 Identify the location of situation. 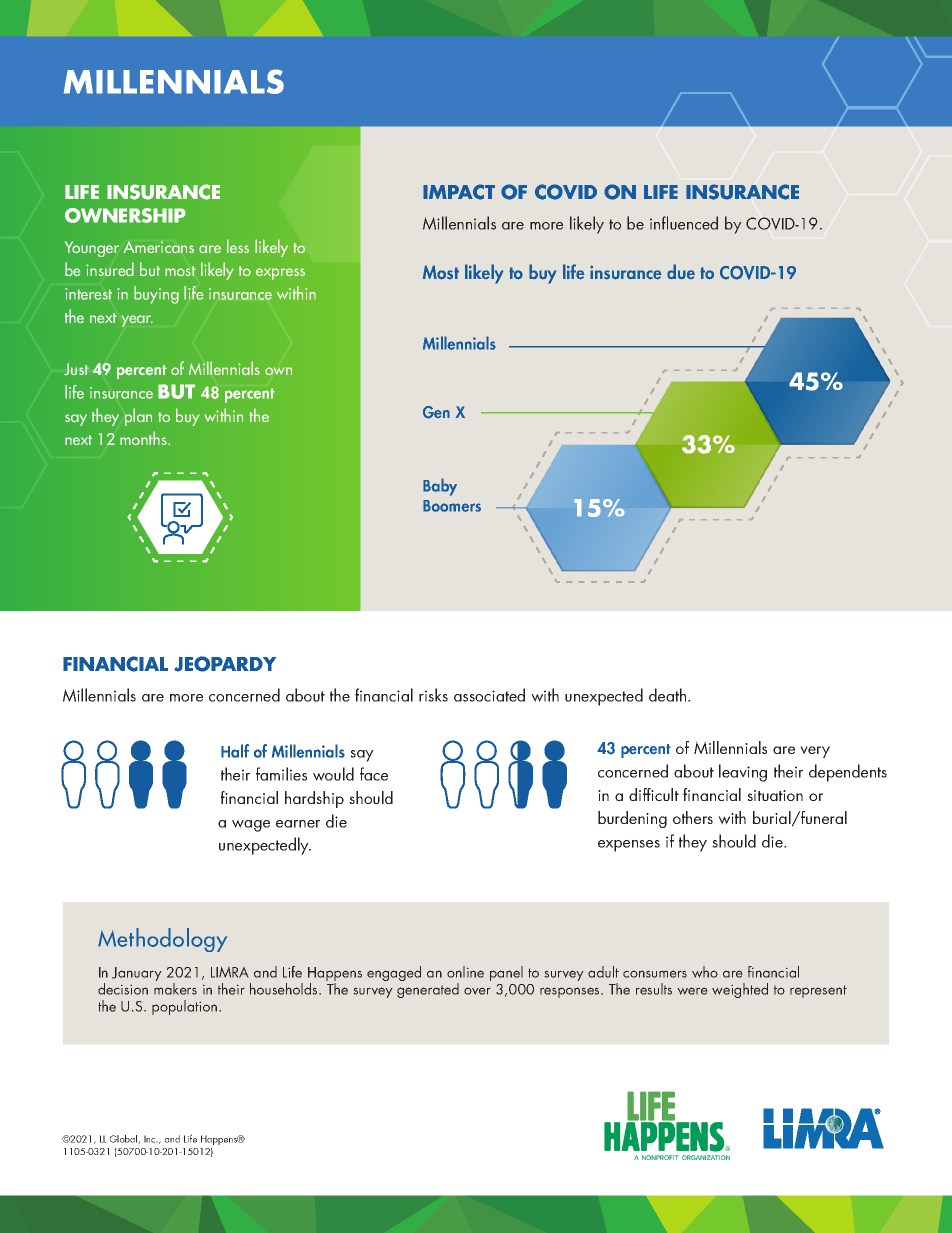
(775, 795).
